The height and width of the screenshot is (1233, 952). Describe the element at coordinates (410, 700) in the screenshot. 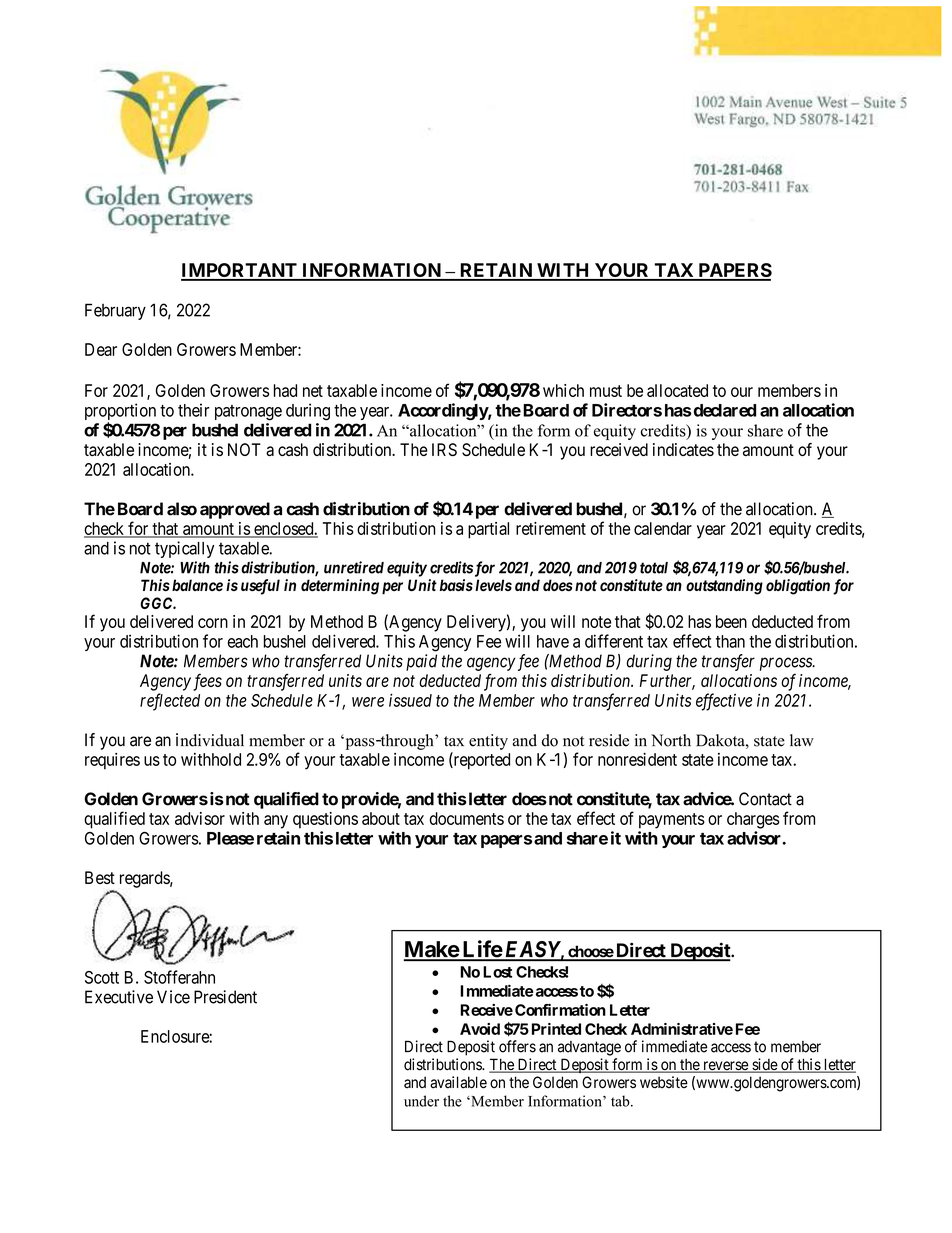

I see `issued` at that location.
